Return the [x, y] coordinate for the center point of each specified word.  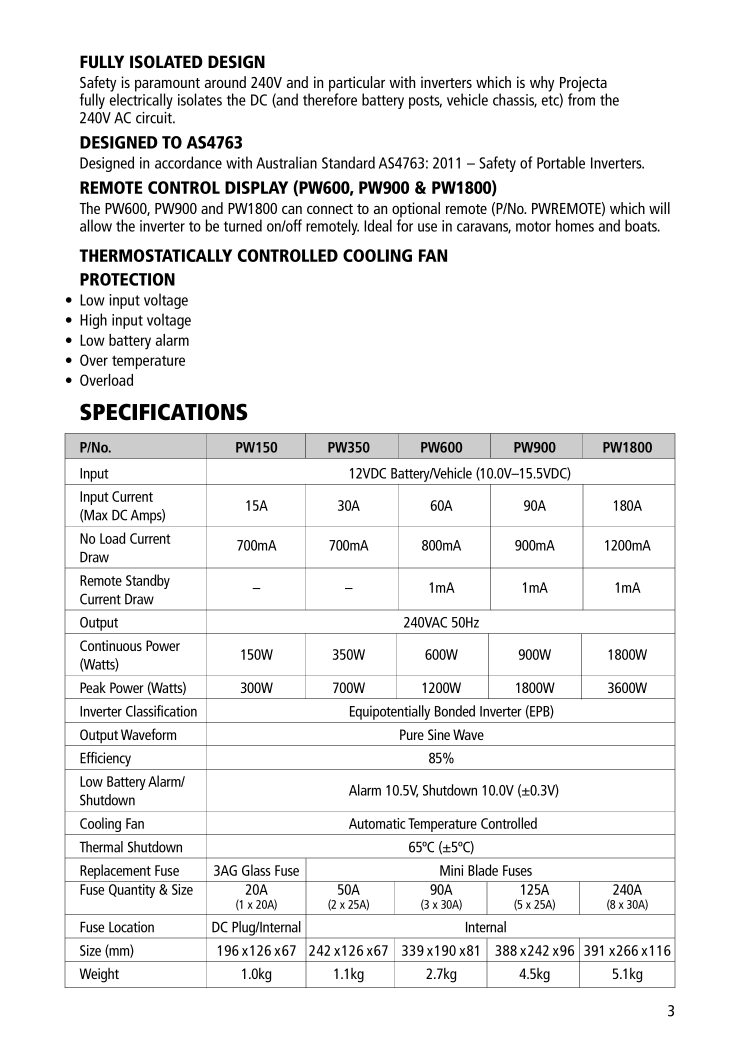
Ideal [378, 225]
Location [131, 927]
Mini [451, 870]
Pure [412, 734]
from [581, 98]
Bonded [455, 711]
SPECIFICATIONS [163, 412]
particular [357, 85]
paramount [167, 86]
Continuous [111, 645]
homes [575, 225]
